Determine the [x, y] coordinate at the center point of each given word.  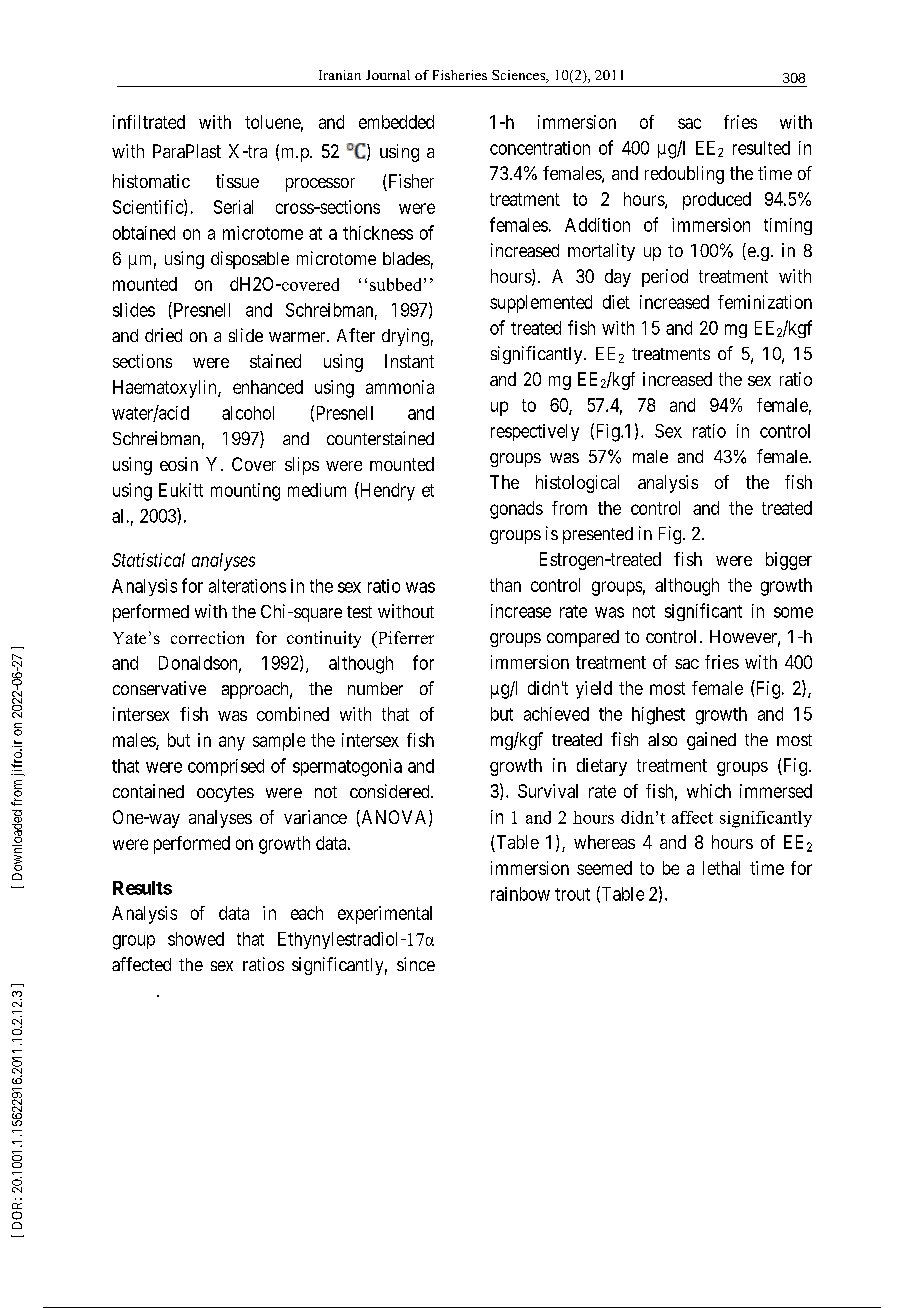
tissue [237, 181]
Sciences [520, 76]
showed [196, 939]
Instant [409, 361]
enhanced [268, 387]
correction [207, 637]
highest [658, 716]
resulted [761, 148]
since [416, 964]
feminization [765, 302]
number [375, 688]
